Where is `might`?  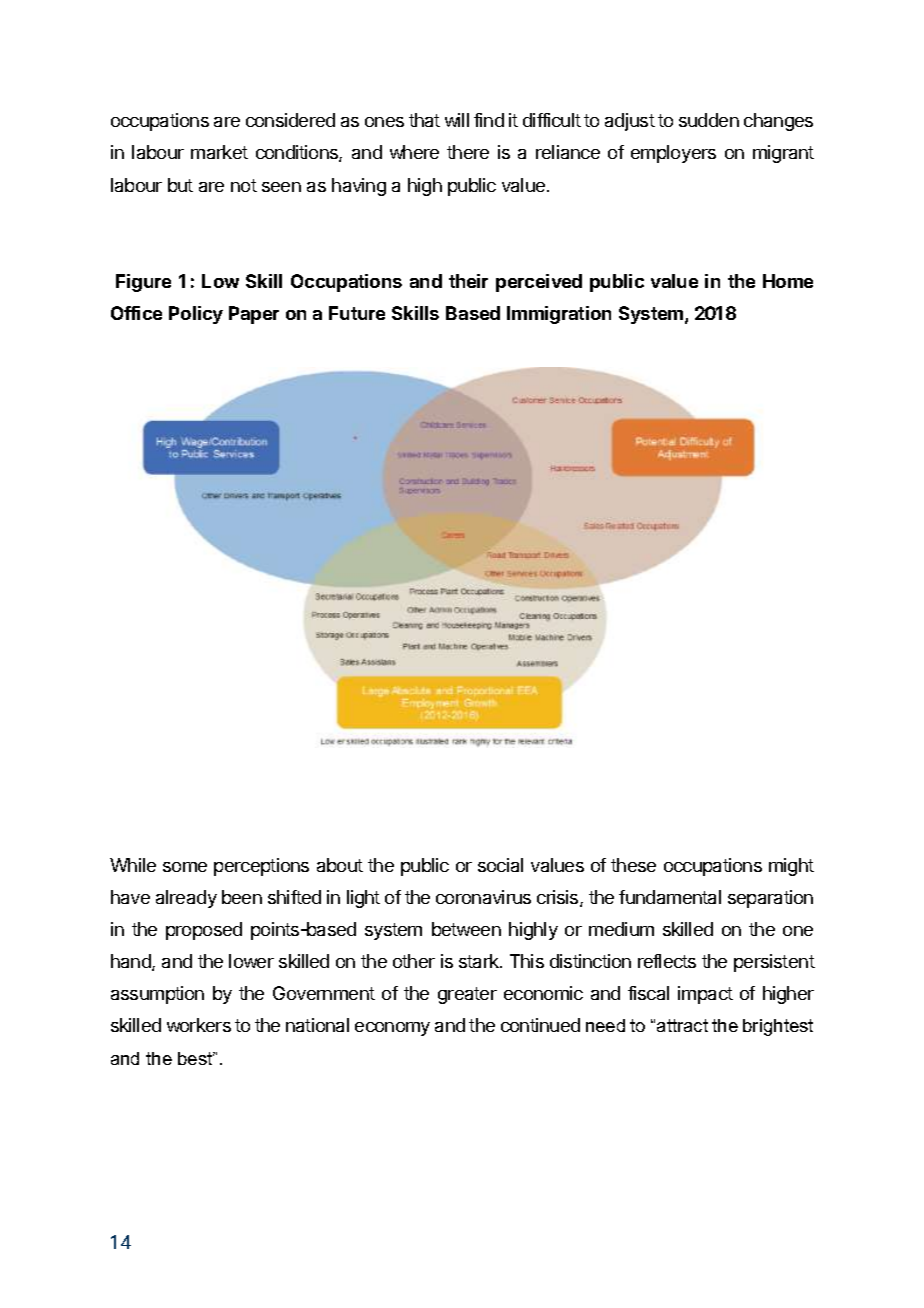
might is located at coordinates (791, 867).
